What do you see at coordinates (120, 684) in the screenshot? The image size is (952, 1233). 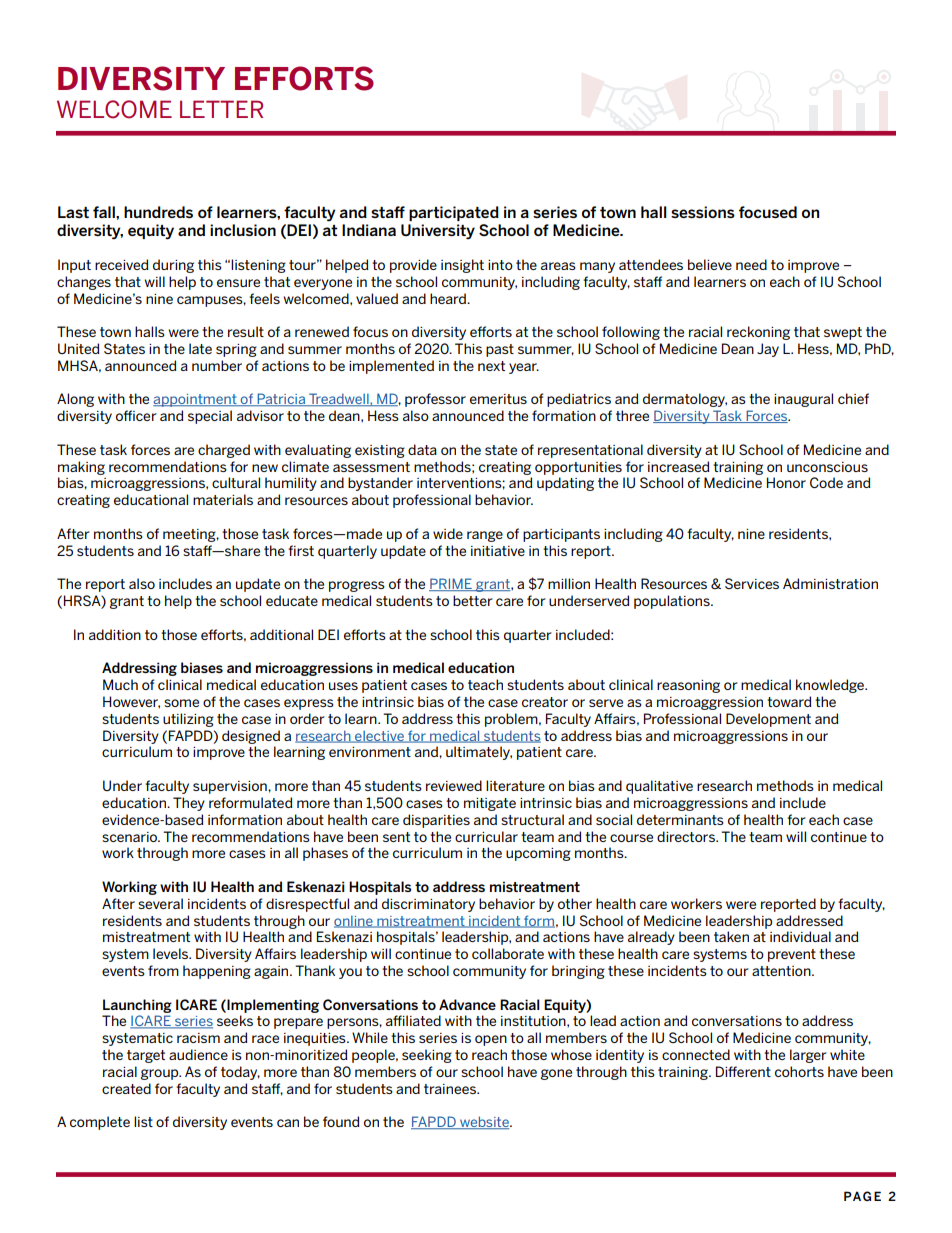 I see `Much` at bounding box center [120, 684].
